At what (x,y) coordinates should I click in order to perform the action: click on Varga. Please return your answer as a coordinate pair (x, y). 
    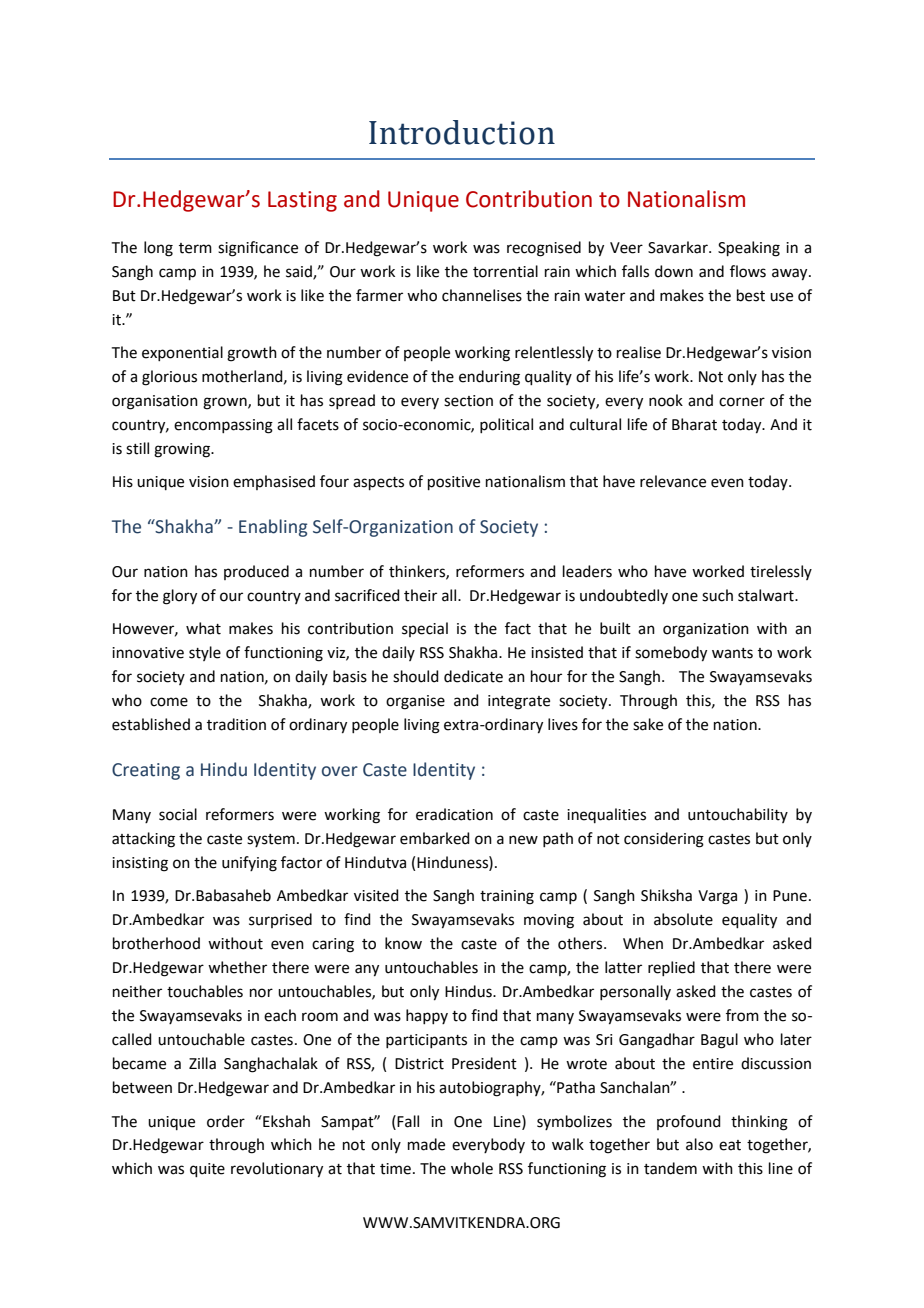
    Looking at the image, I should click on (717, 897).
